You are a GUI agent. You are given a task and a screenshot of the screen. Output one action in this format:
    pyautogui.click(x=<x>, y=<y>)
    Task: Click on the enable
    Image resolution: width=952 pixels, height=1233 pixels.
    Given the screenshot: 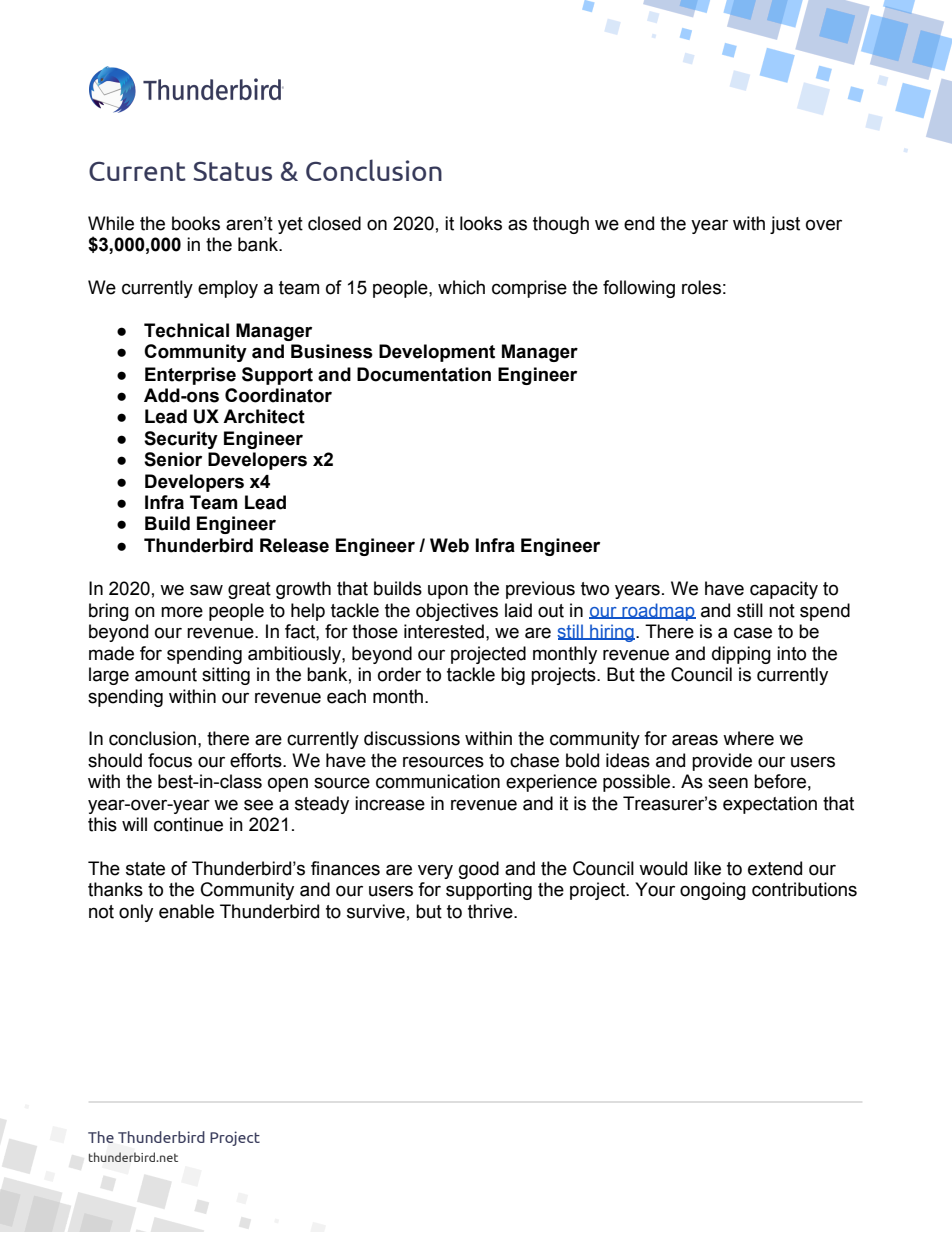 What is the action you would take?
    pyautogui.click(x=186, y=911)
